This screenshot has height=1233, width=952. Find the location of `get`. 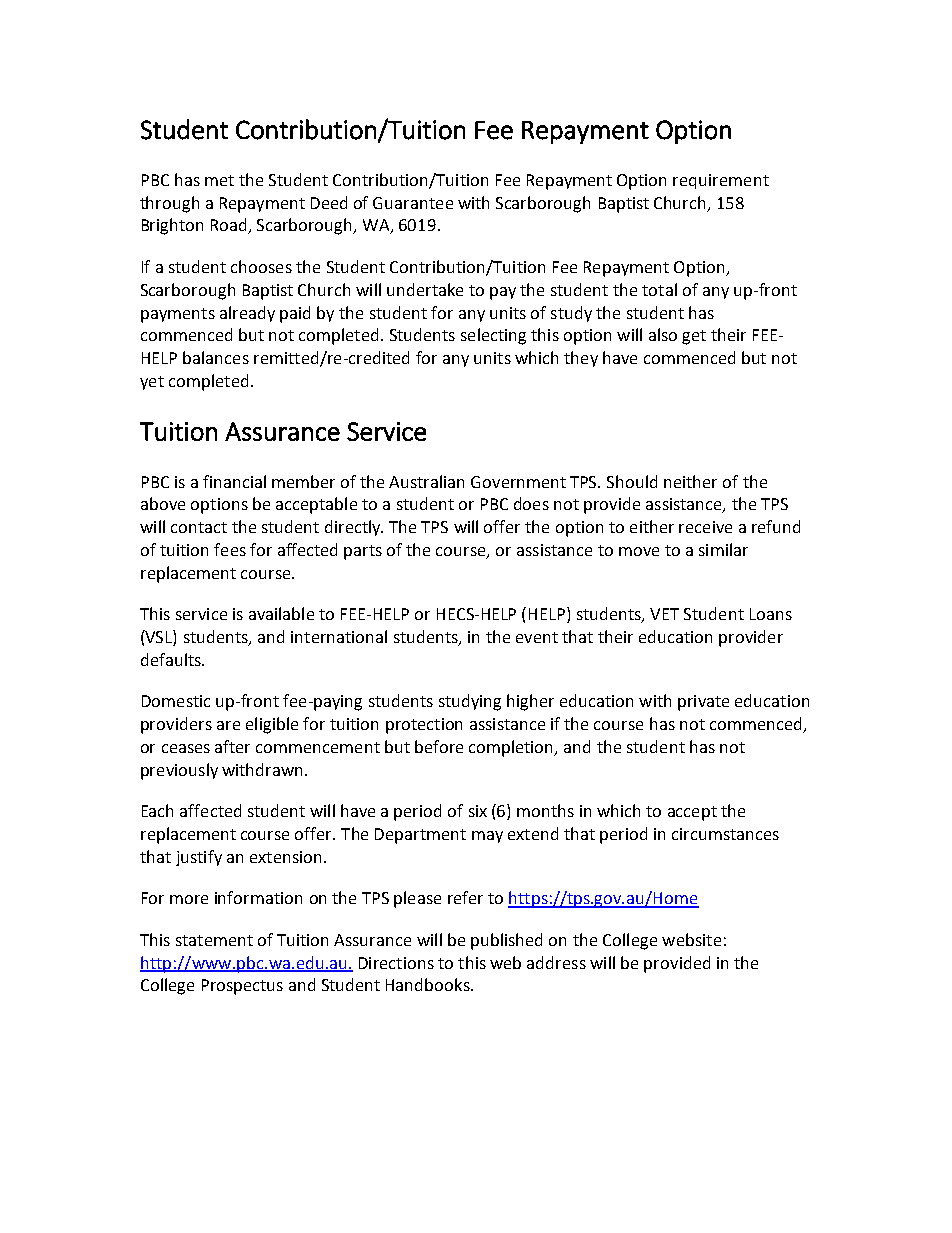

get is located at coordinates (694, 337).
